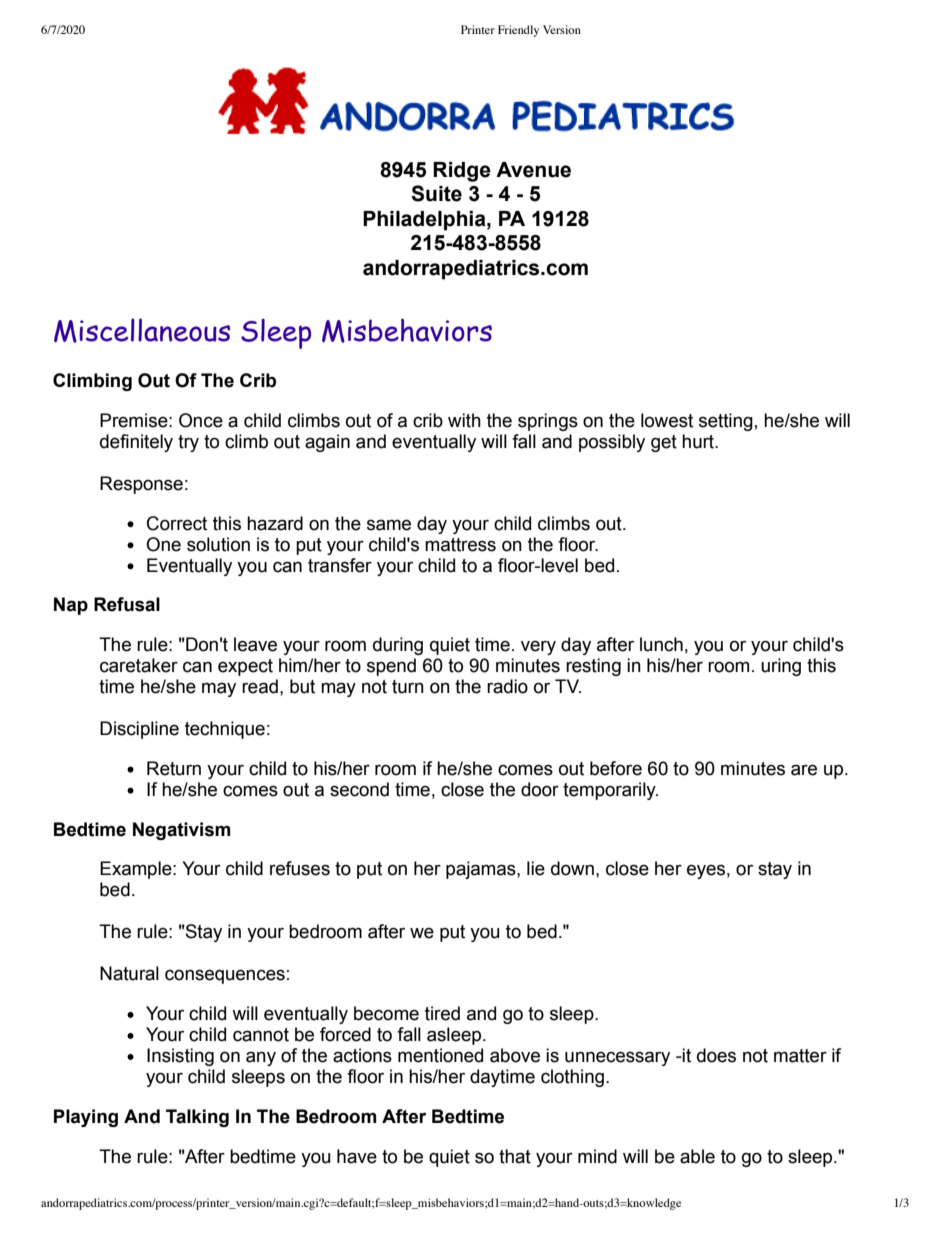 This document has width=952, height=1233. Describe the element at coordinates (300, 868) in the document. I see `refuses` at that location.
